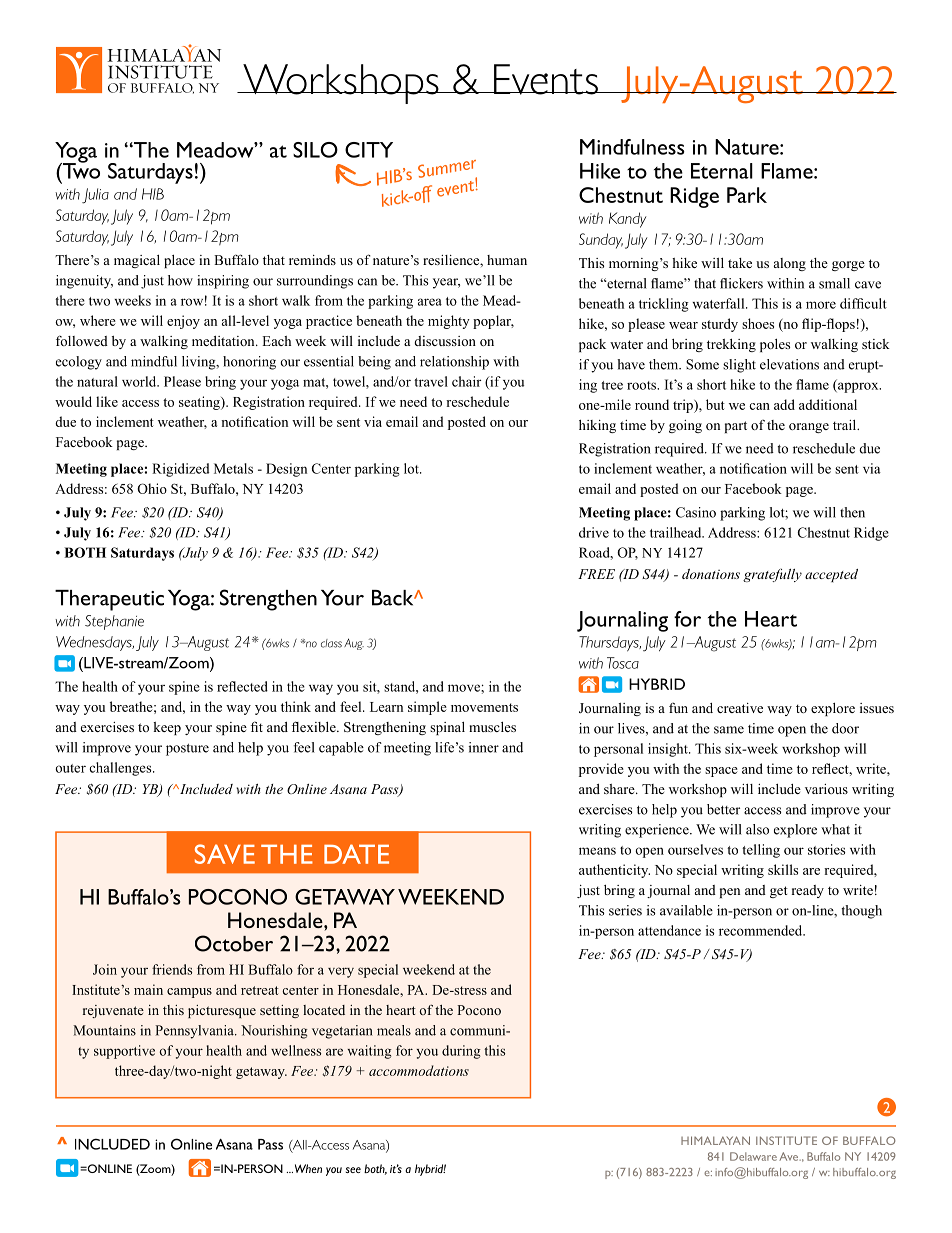  What do you see at coordinates (95, 643) in the page?
I see `Wednesdays` at bounding box center [95, 643].
